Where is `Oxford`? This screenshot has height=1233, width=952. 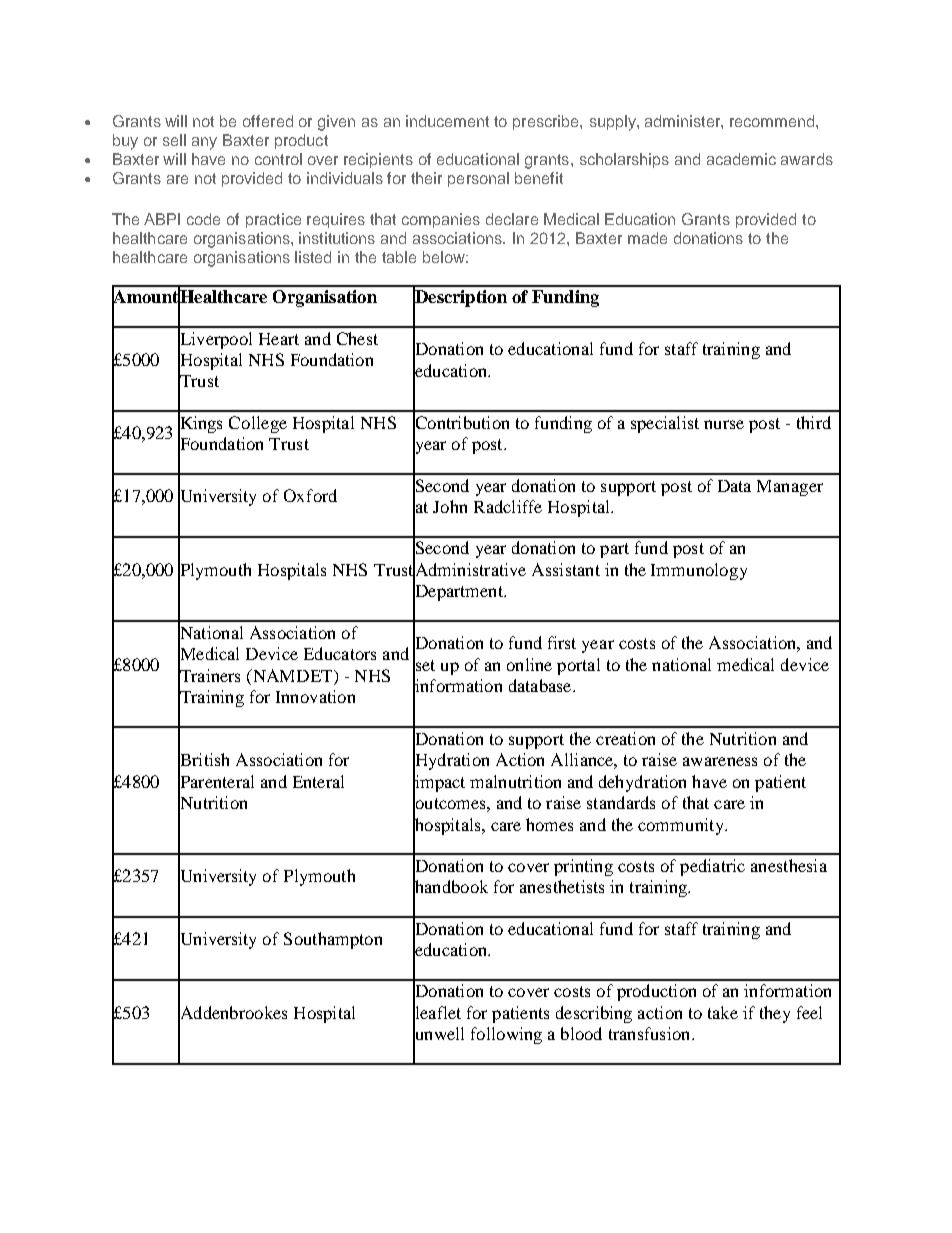
Oxford is located at coordinates (310, 495).
